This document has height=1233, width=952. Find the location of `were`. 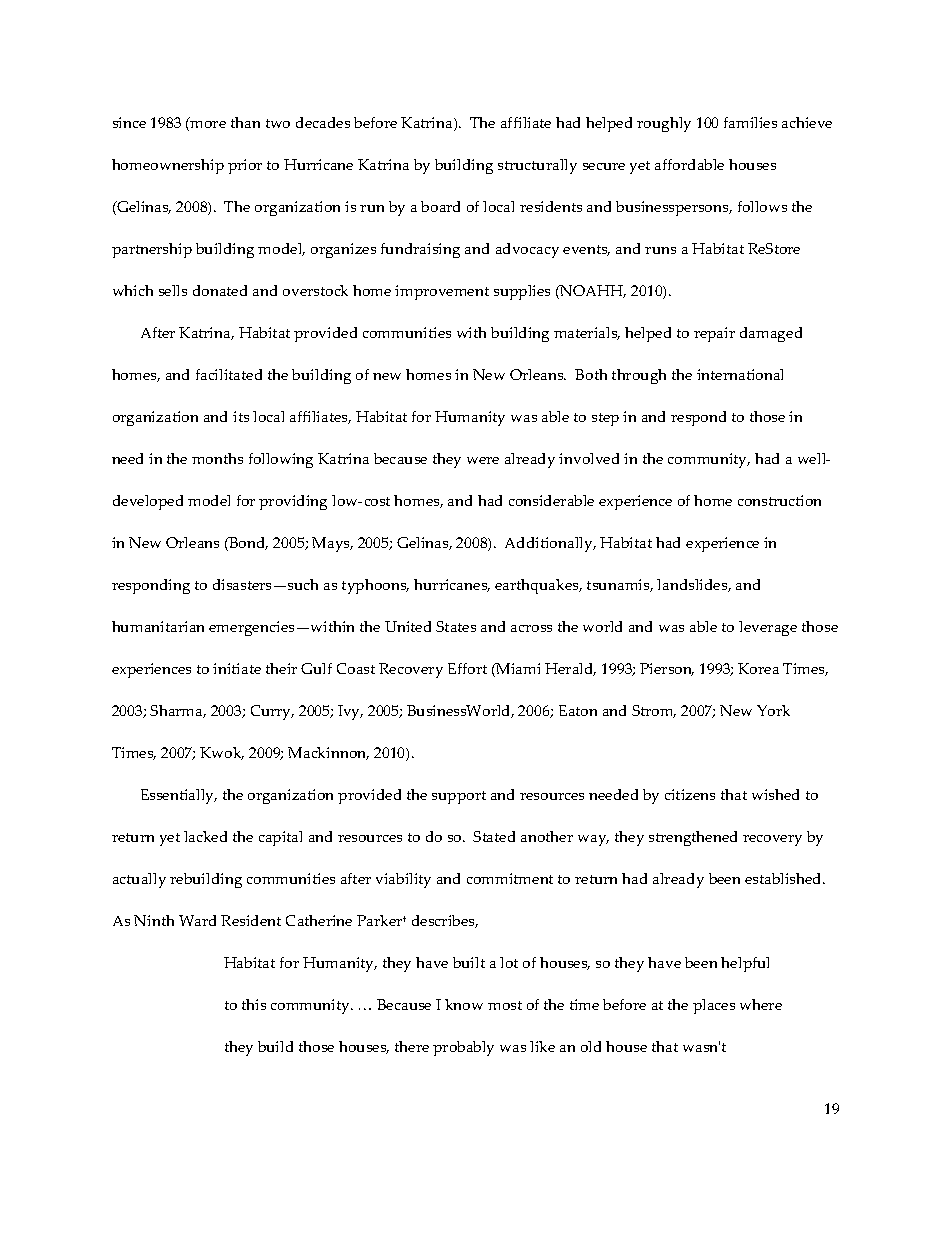

were is located at coordinates (483, 460).
